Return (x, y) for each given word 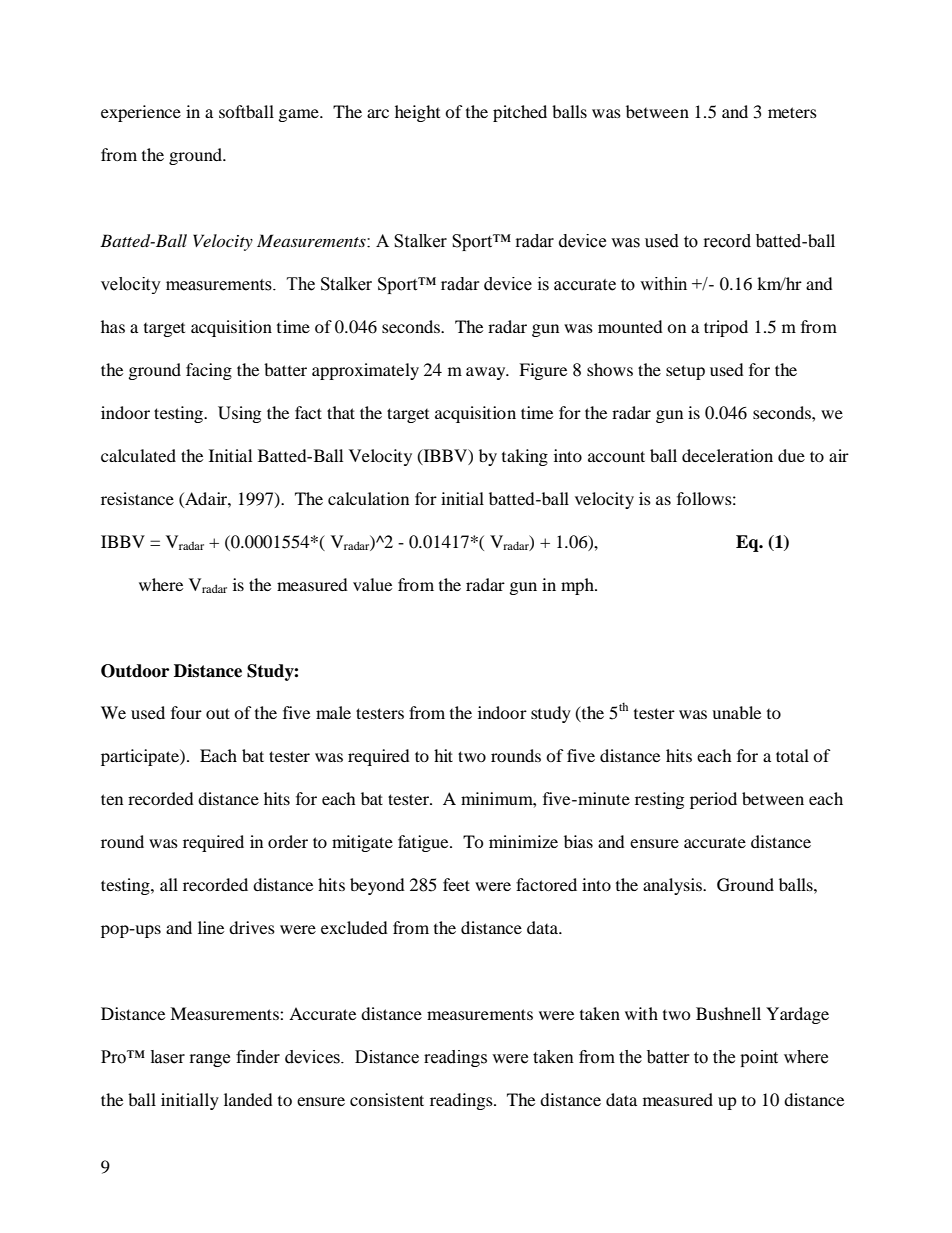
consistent (387, 1099)
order (288, 841)
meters (792, 112)
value (372, 584)
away (487, 373)
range (210, 1060)
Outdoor (135, 671)
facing (209, 371)
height (417, 113)
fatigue (424, 843)
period (713, 800)
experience (141, 113)
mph (578, 586)
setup (685, 372)
